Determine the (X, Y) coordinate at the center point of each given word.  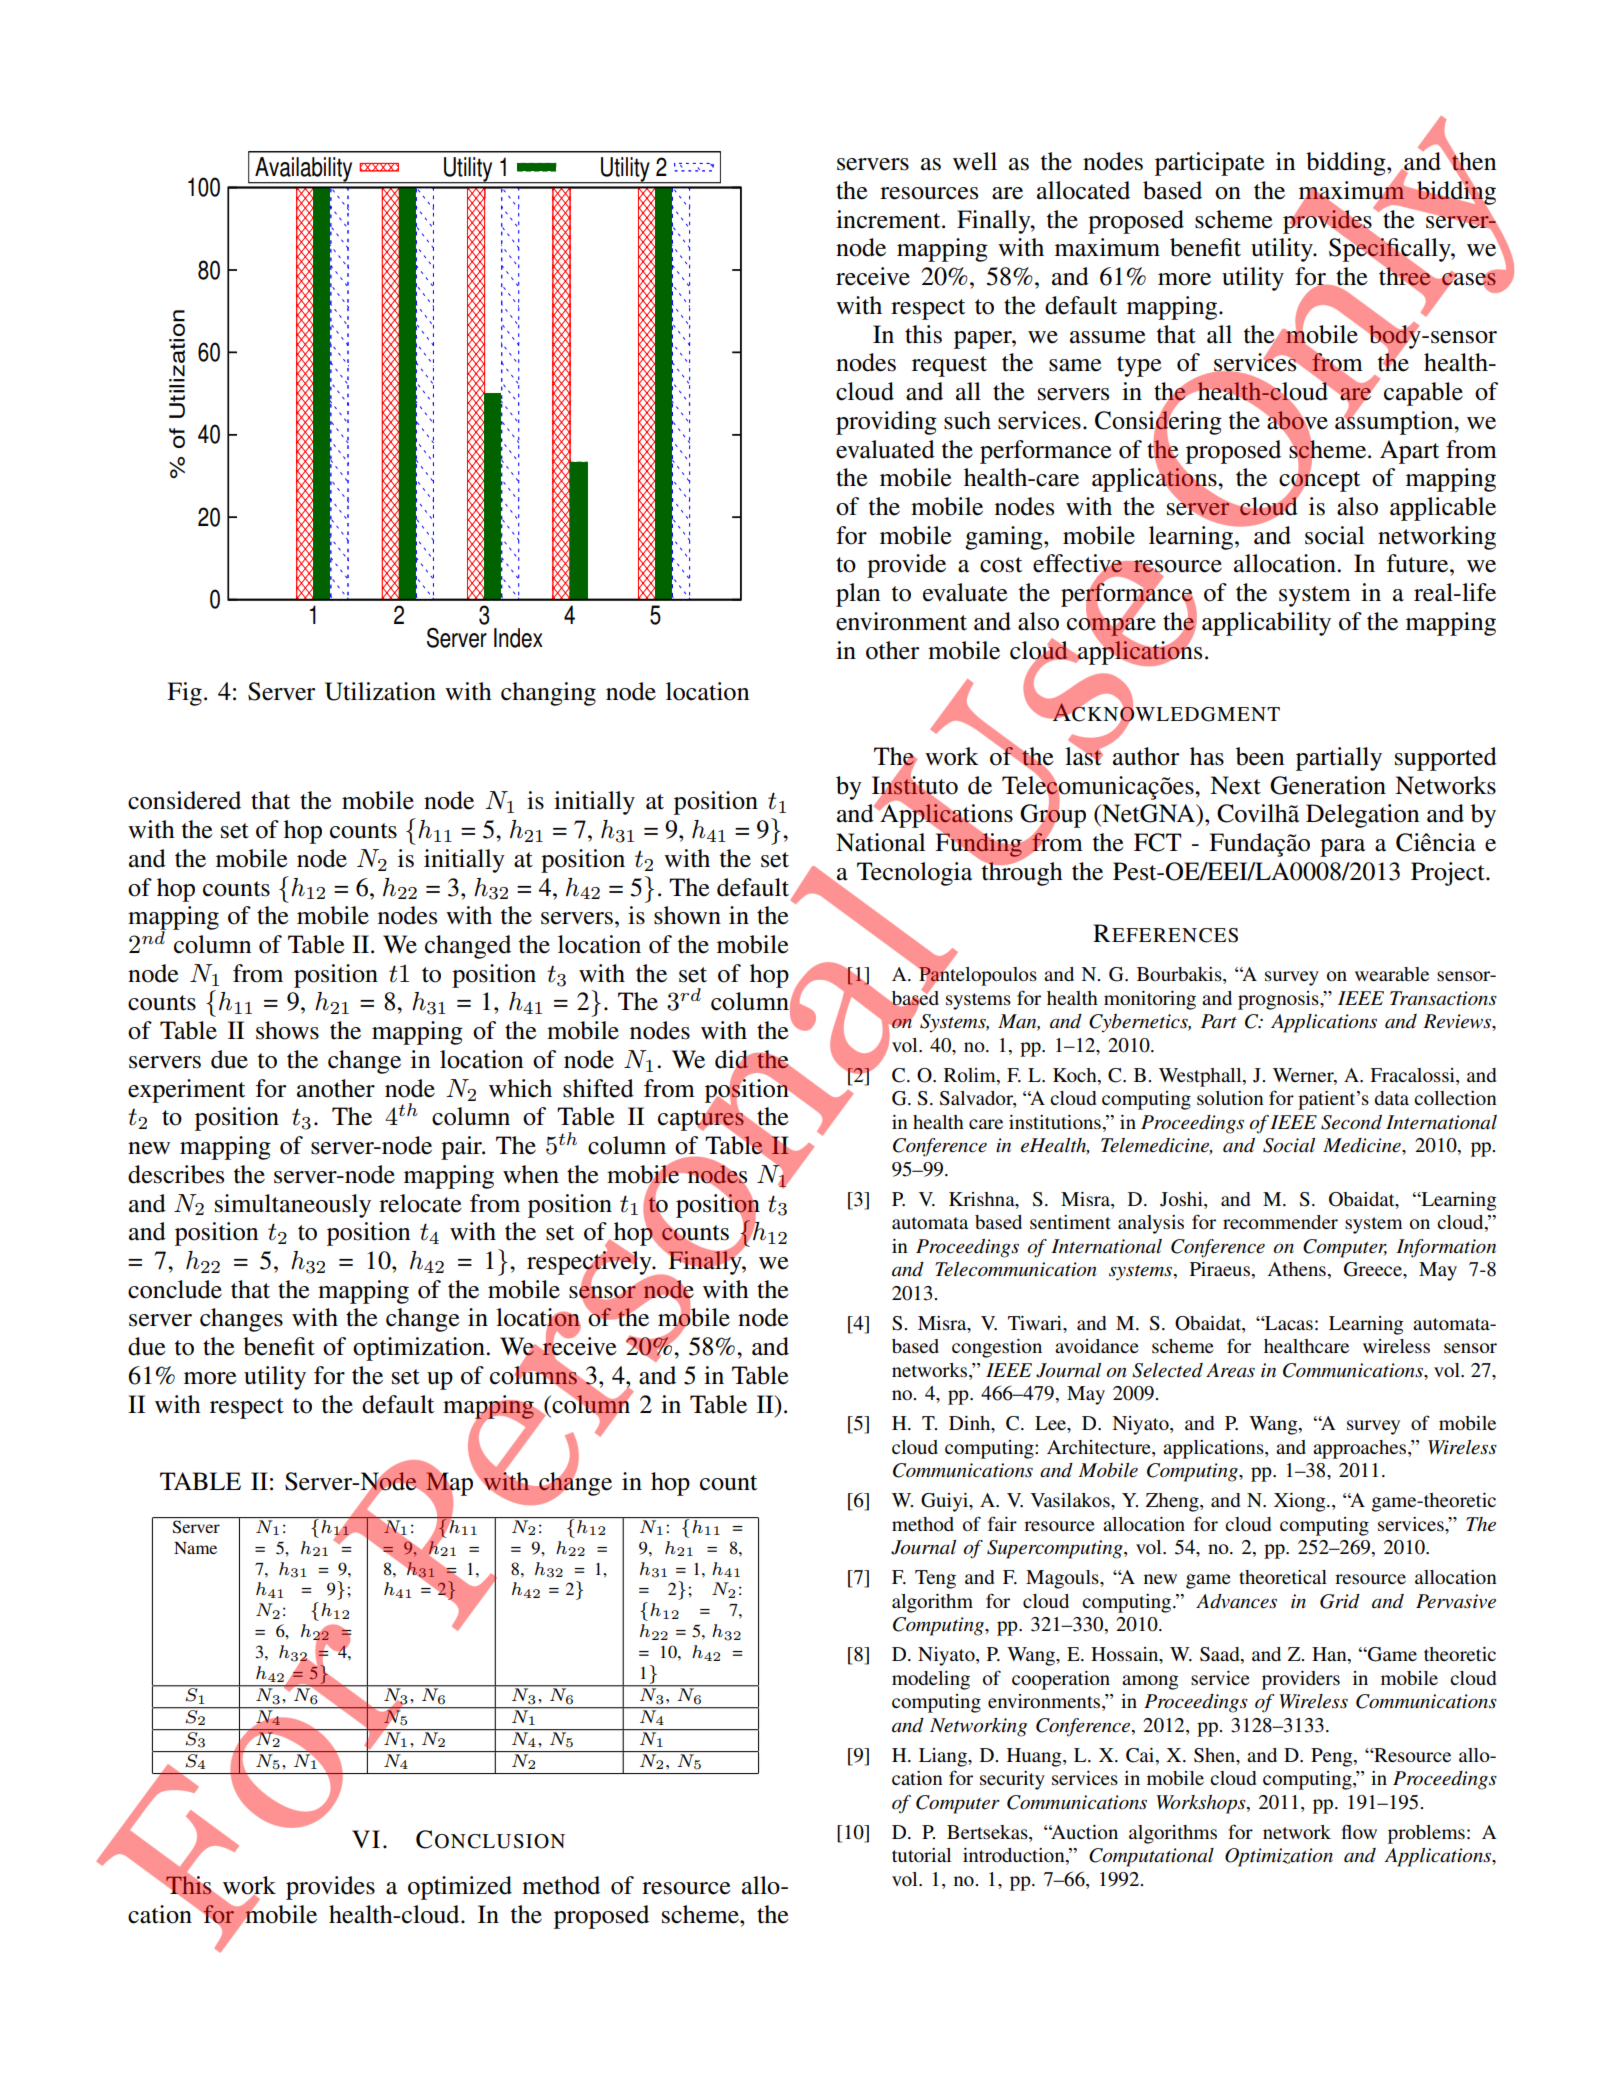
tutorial (921, 1855)
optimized (460, 1888)
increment (889, 219)
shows (287, 1030)
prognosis (1279, 1000)
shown (687, 915)
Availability (304, 170)
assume (1108, 337)
